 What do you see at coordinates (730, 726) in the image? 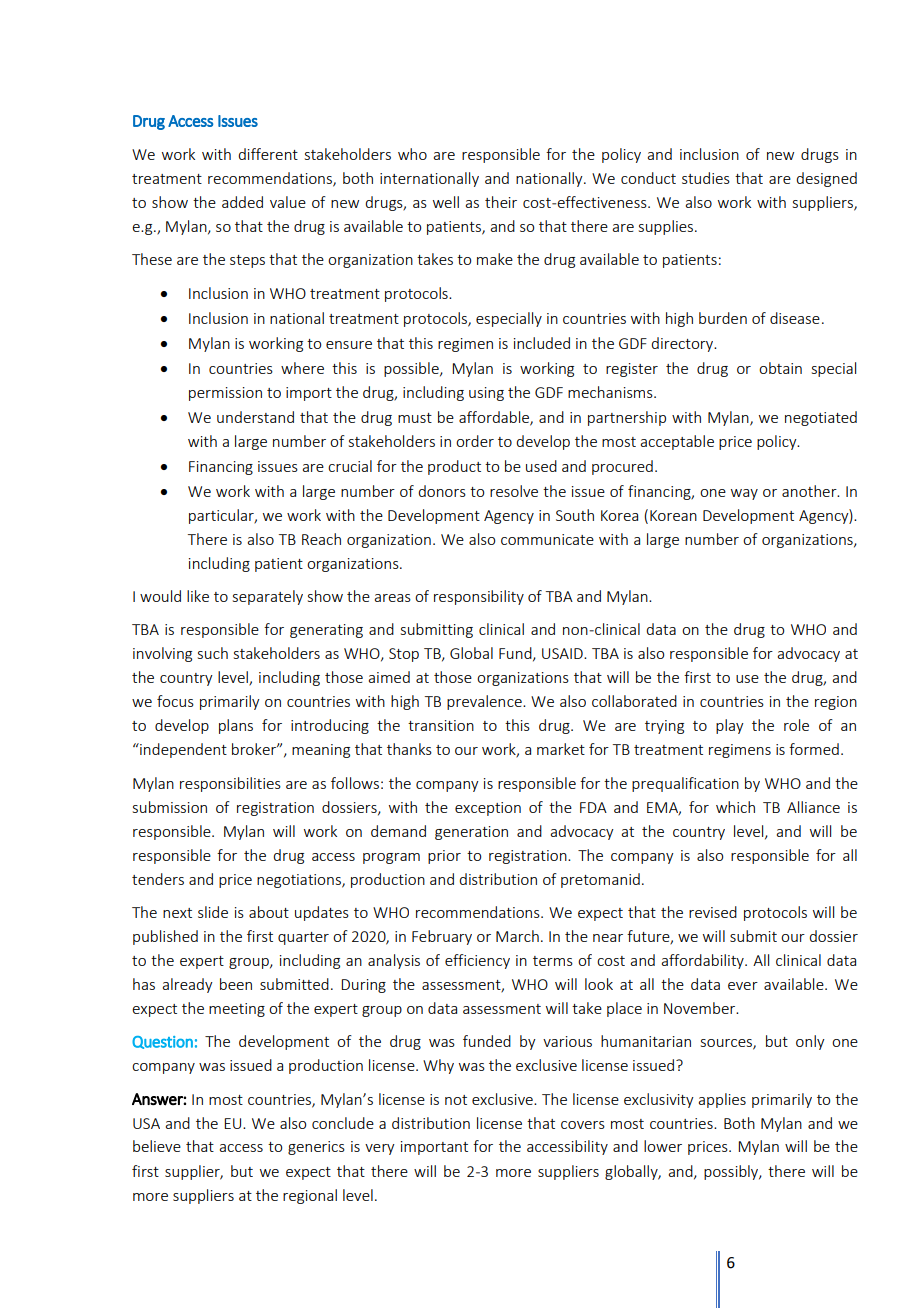
I see `play` at bounding box center [730, 726].
